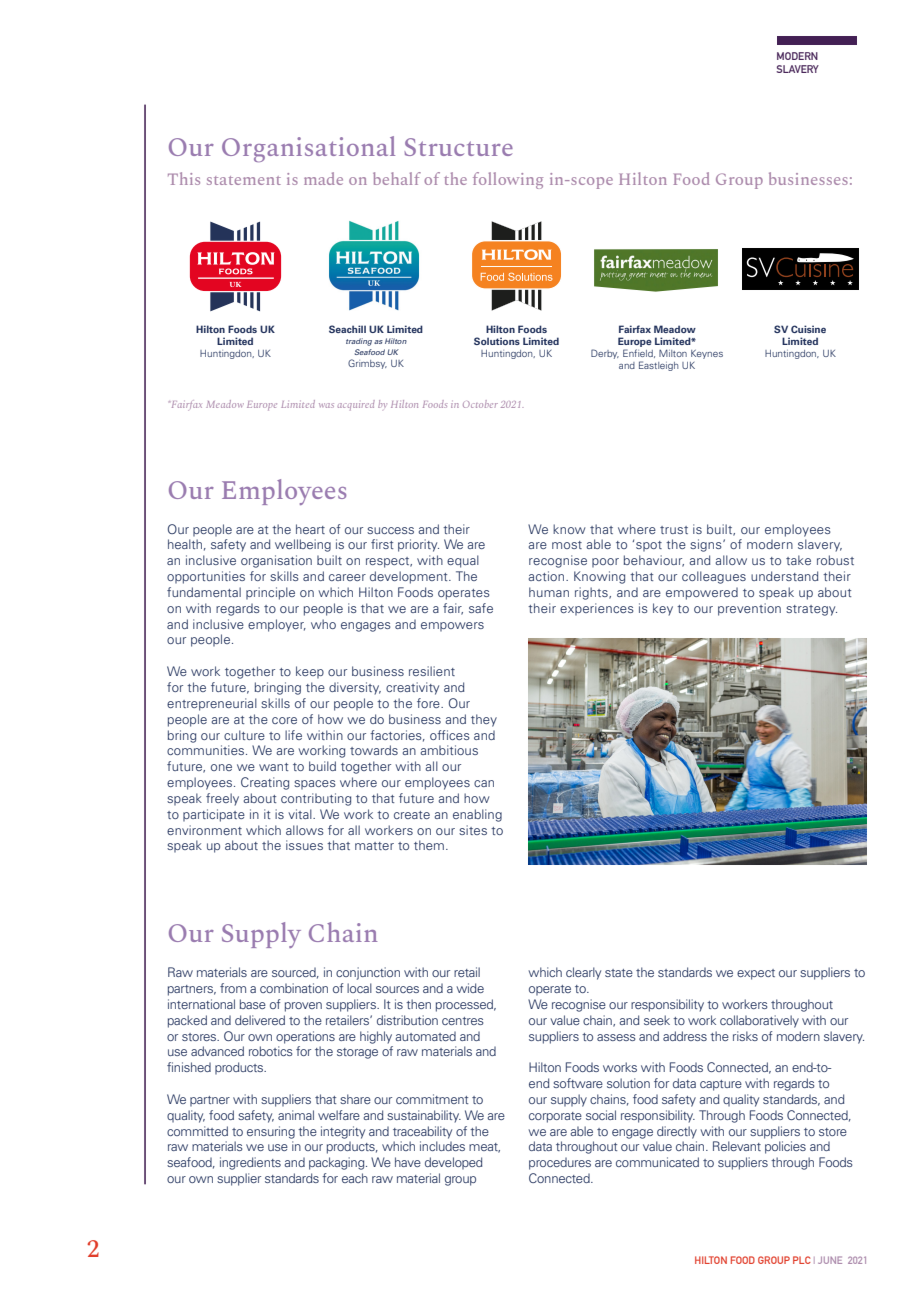 The height and width of the screenshot is (1308, 924). What do you see at coordinates (802, 1260) in the screenshot?
I see `PLC` at bounding box center [802, 1260].
